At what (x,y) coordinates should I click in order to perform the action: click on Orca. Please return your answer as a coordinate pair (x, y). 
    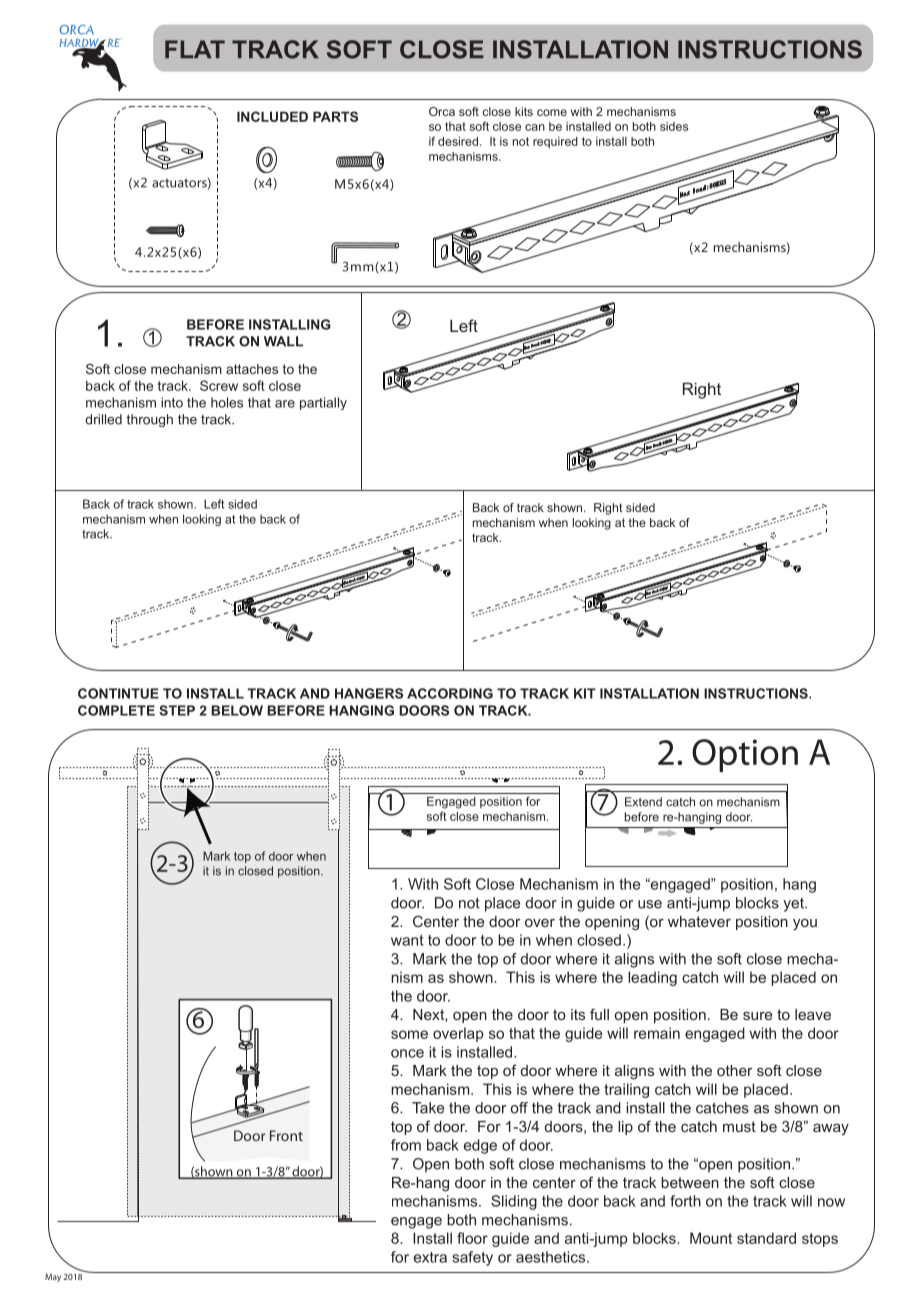
    Looking at the image, I should click on (442, 111).
